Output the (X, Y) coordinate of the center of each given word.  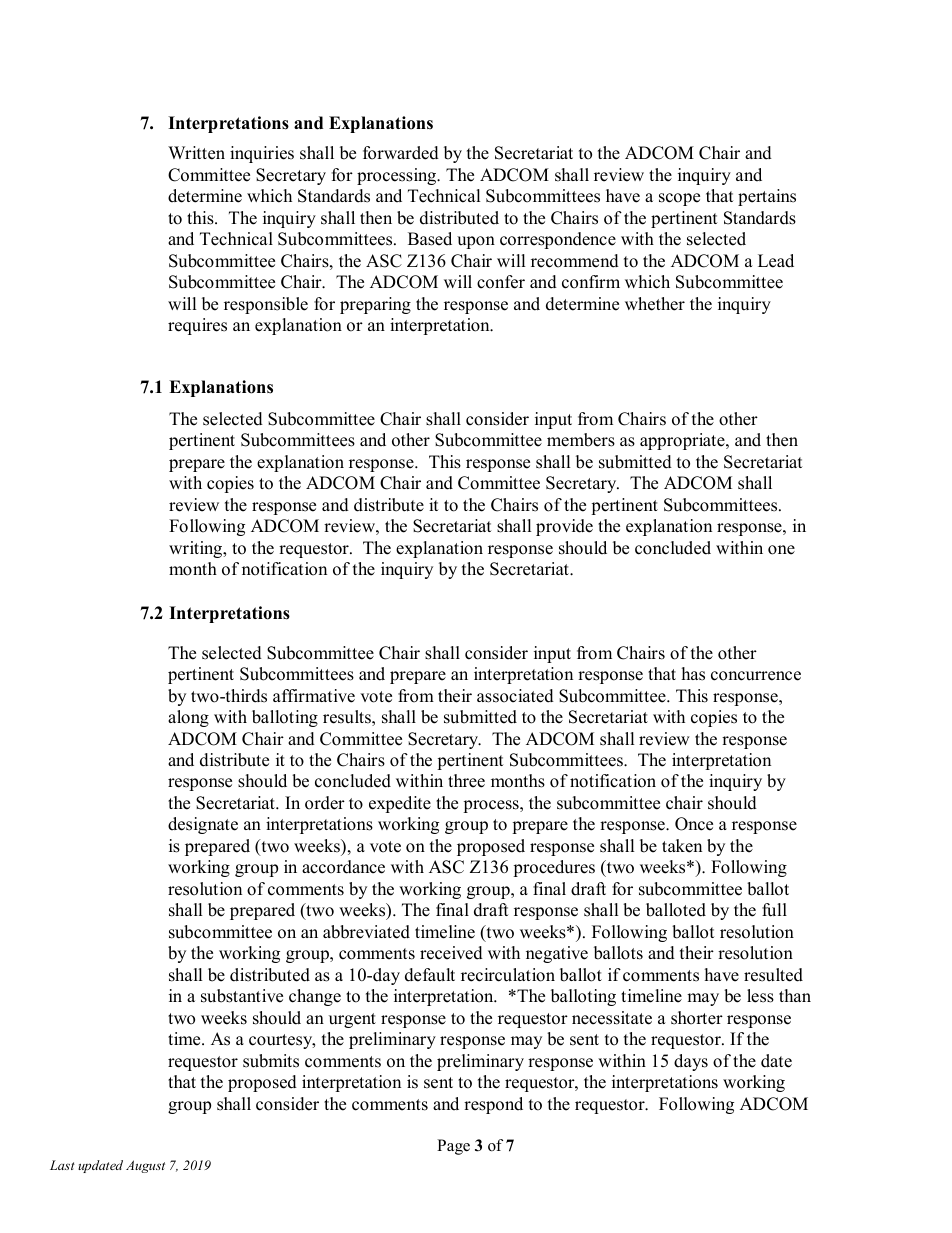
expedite (400, 804)
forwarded (401, 153)
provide (564, 527)
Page (453, 1147)
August (145, 1166)
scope (679, 199)
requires (197, 326)
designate (203, 825)
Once (694, 824)
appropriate (683, 441)
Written (196, 153)
